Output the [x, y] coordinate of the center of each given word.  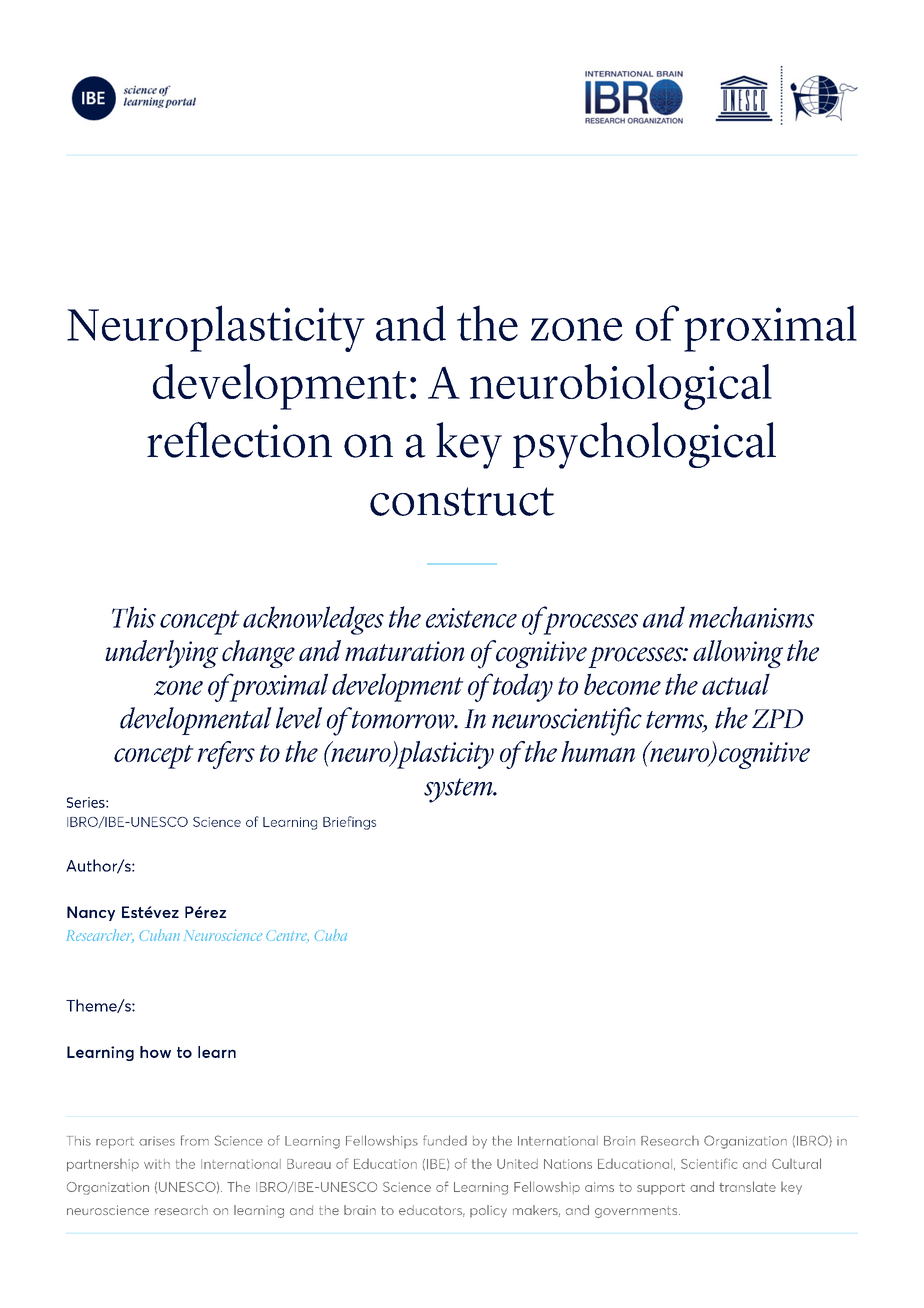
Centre [287, 936]
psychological [644, 445]
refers [226, 755]
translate [747, 1186]
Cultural [796, 1163]
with [157, 1164]
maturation [405, 651]
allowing [738, 654]
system [459, 790]
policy [488, 1211]
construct [462, 501]
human [598, 751]
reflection [239, 440]
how [155, 1052]
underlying [161, 654]
